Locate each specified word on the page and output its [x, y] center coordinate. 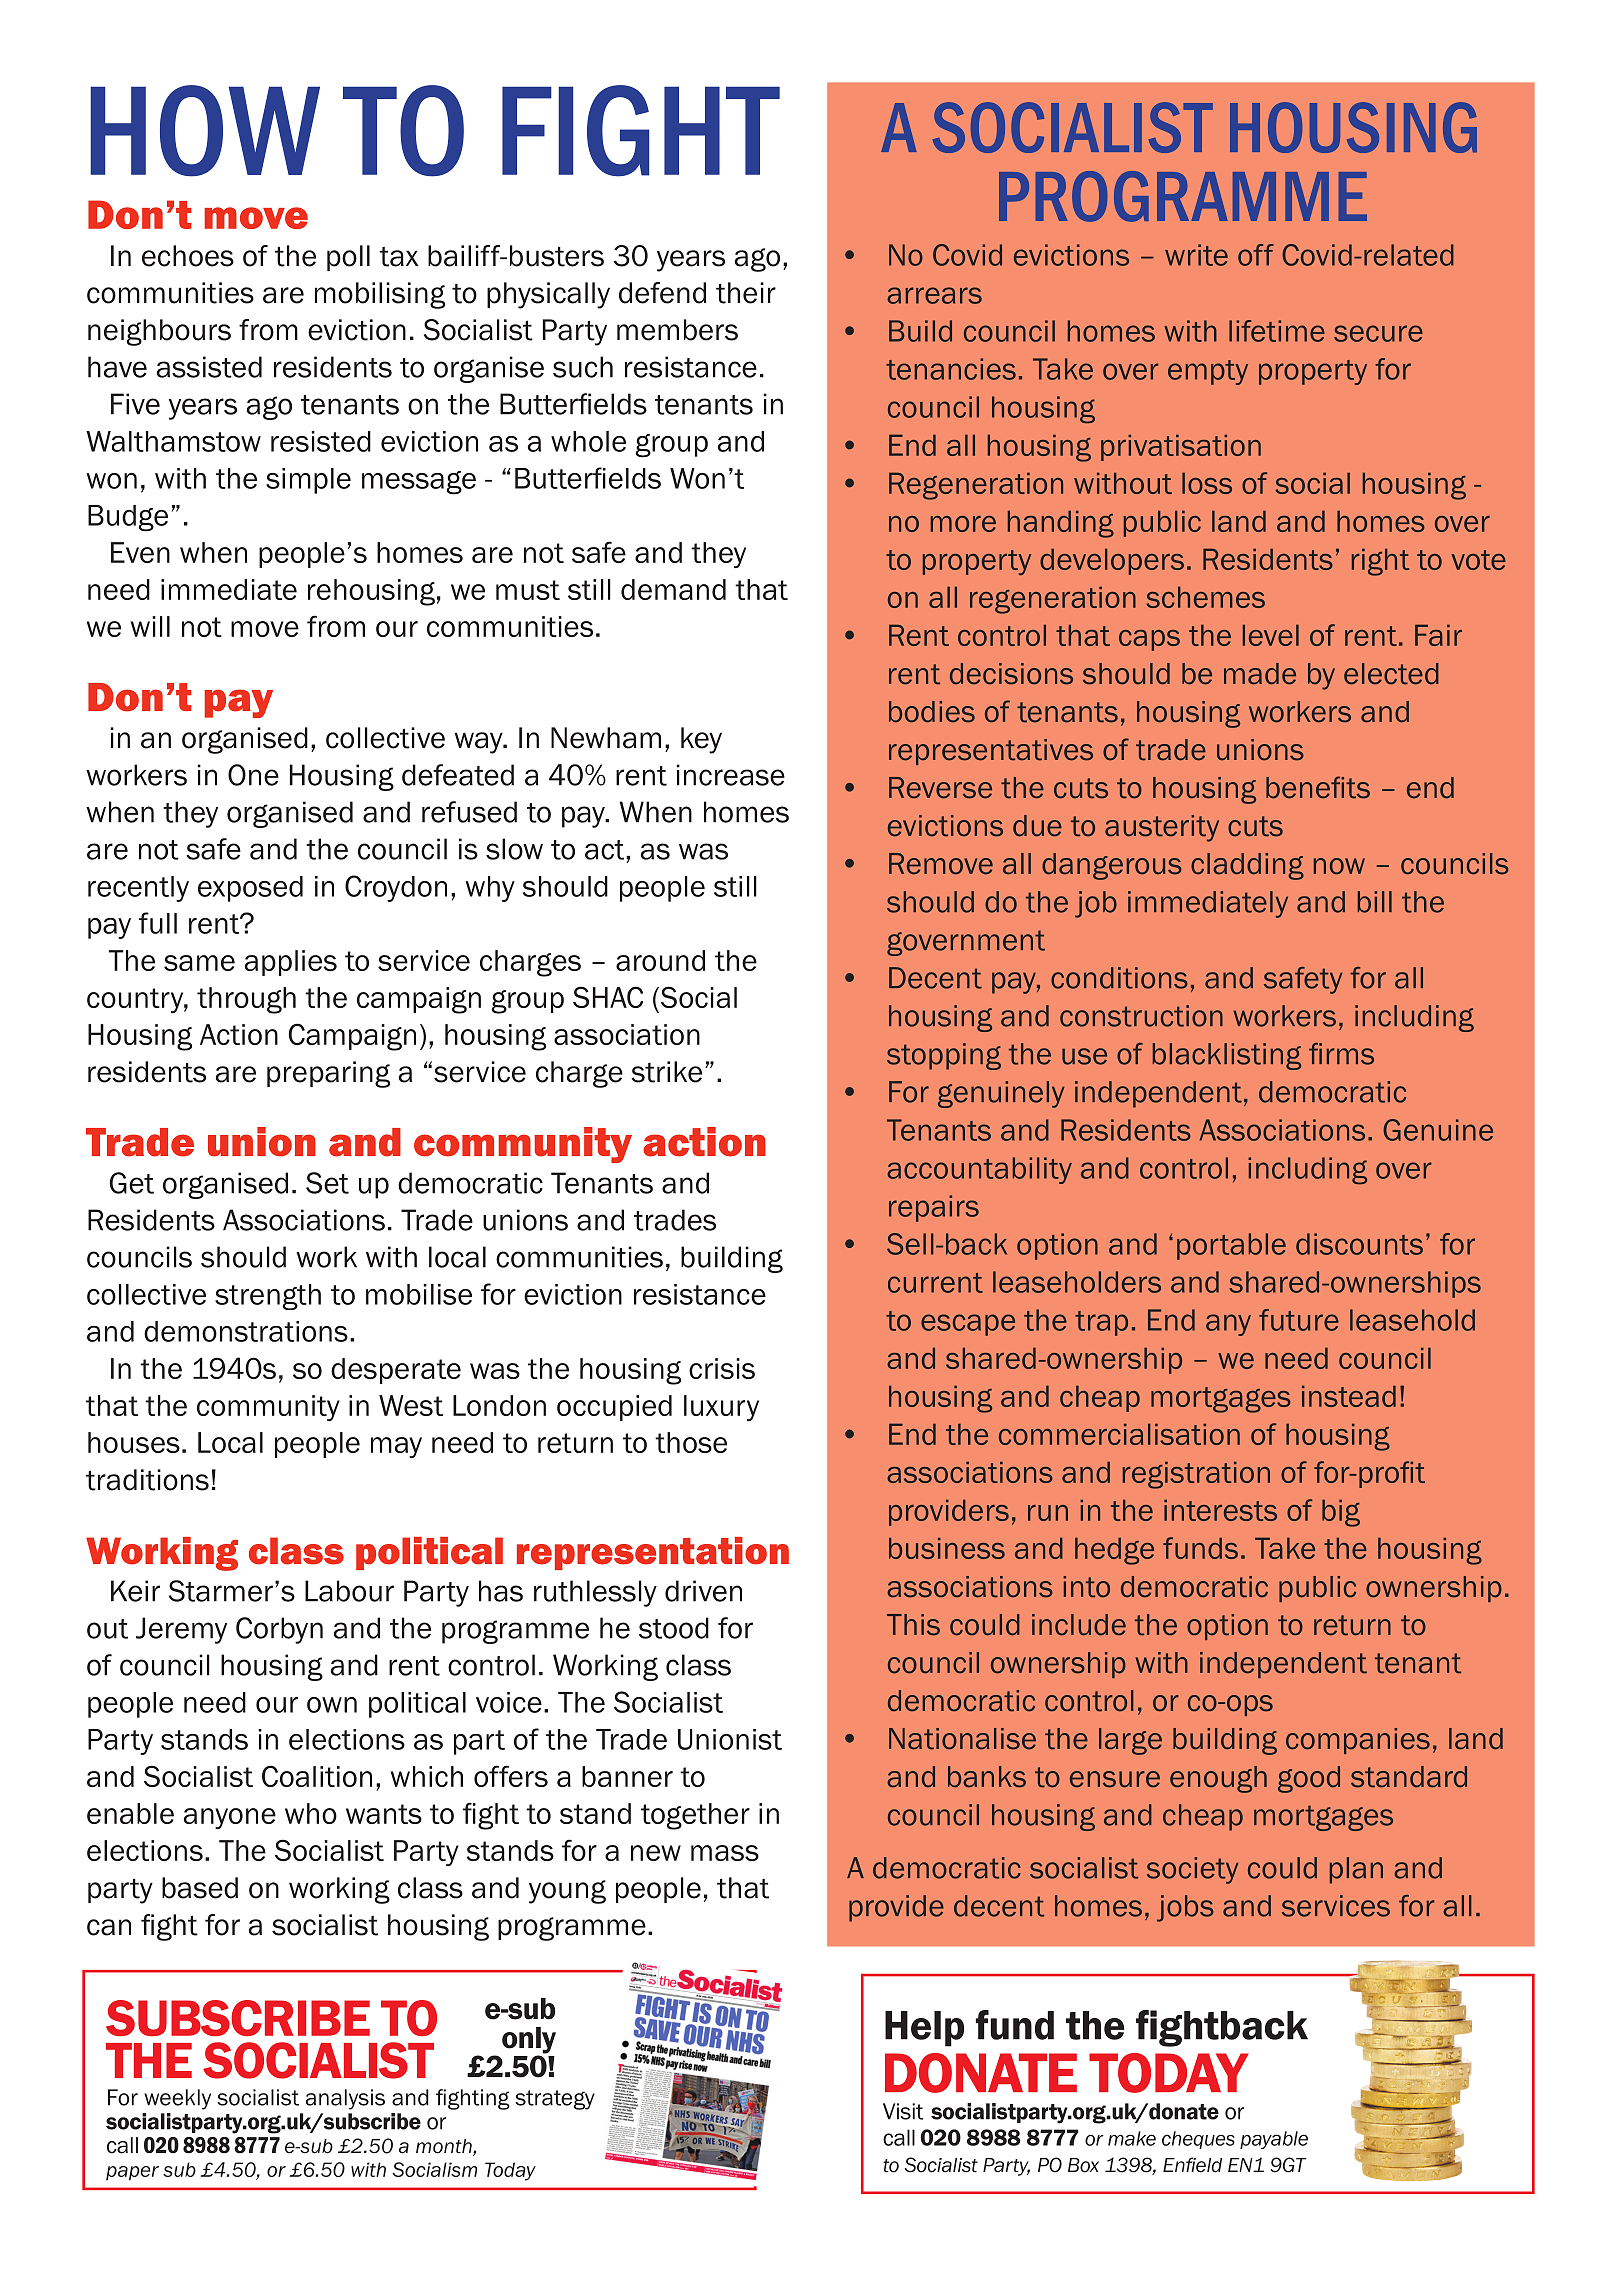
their [746, 293]
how [205, 131]
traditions [147, 1480]
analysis [345, 2099]
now [1339, 866]
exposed [250, 889]
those [691, 1442]
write [1196, 255]
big [1341, 1513]
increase [730, 775]
